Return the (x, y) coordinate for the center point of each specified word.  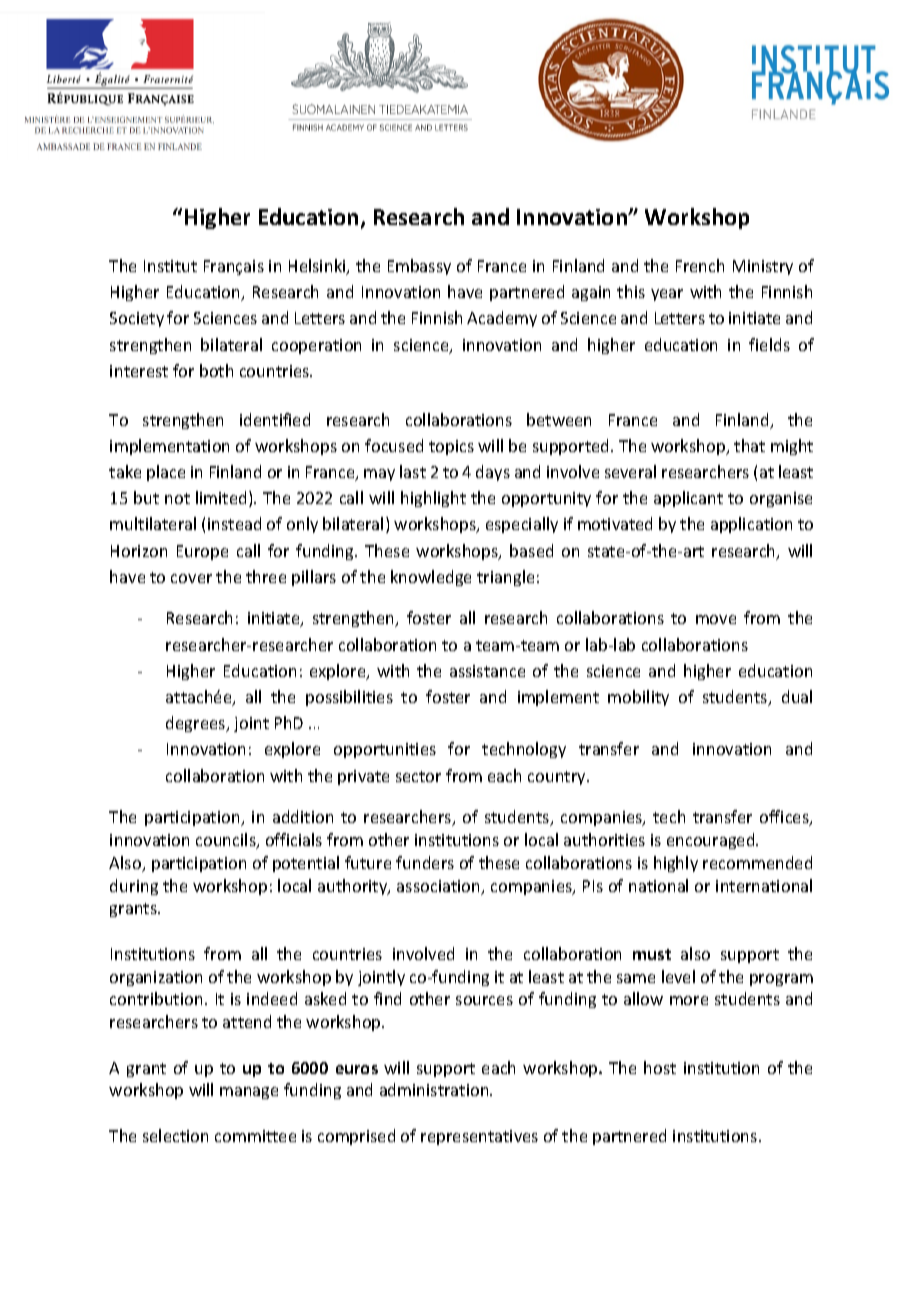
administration (435, 1089)
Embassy (419, 267)
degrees (197, 724)
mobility (638, 698)
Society (137, 319)
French (700, 265)
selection (175, 1135)
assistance (487, 671)
